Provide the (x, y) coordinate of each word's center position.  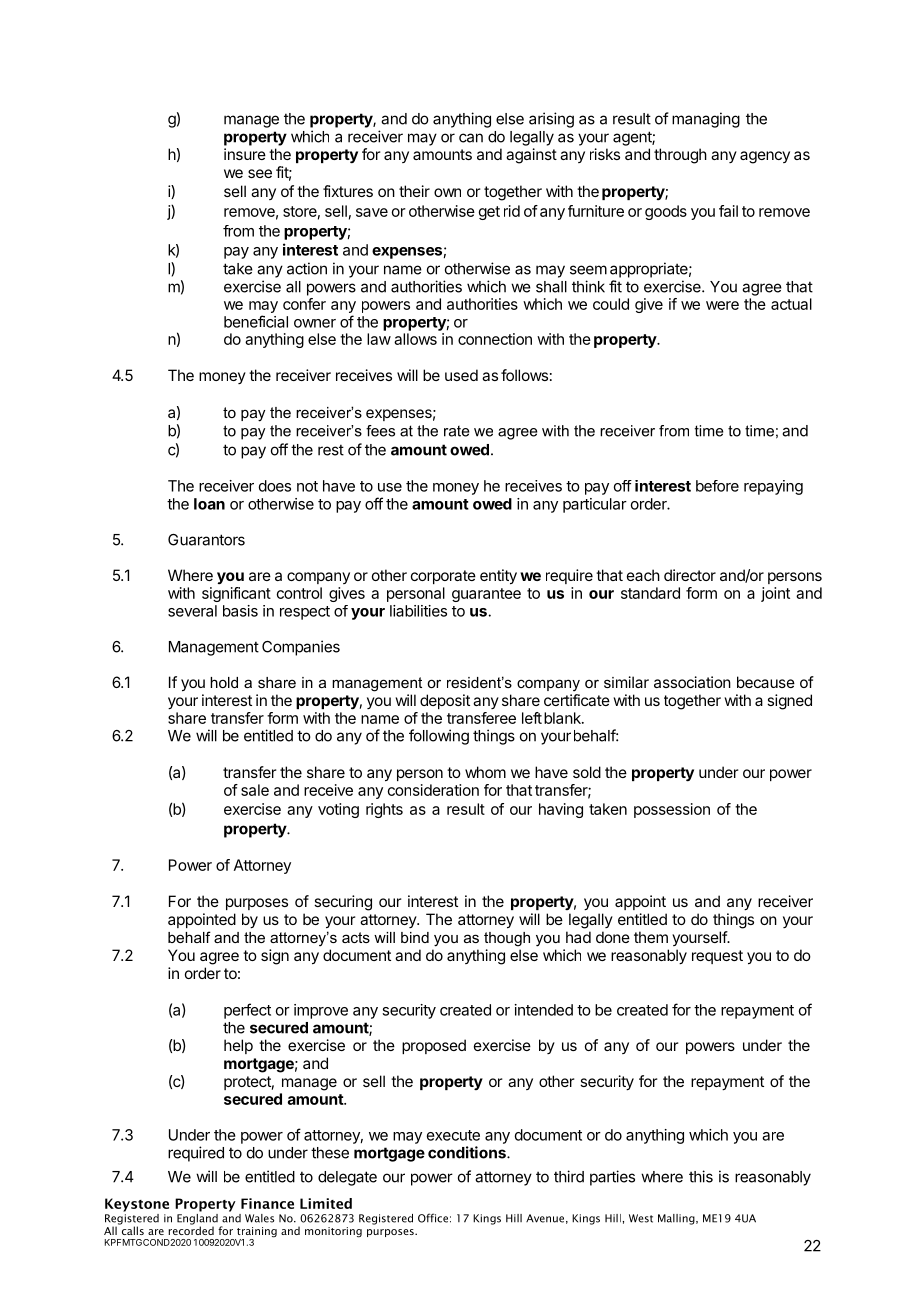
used (461, 375)
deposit (445, 701)
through (680, 156)
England (197, 1219)
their (414, 191)
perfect (247, 1011)
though (507, 939)
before (717, 486)
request (717, 957)
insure (245, 154)
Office (433, 1218)
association (692, 682)
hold (224, 682)
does (275, 486)
